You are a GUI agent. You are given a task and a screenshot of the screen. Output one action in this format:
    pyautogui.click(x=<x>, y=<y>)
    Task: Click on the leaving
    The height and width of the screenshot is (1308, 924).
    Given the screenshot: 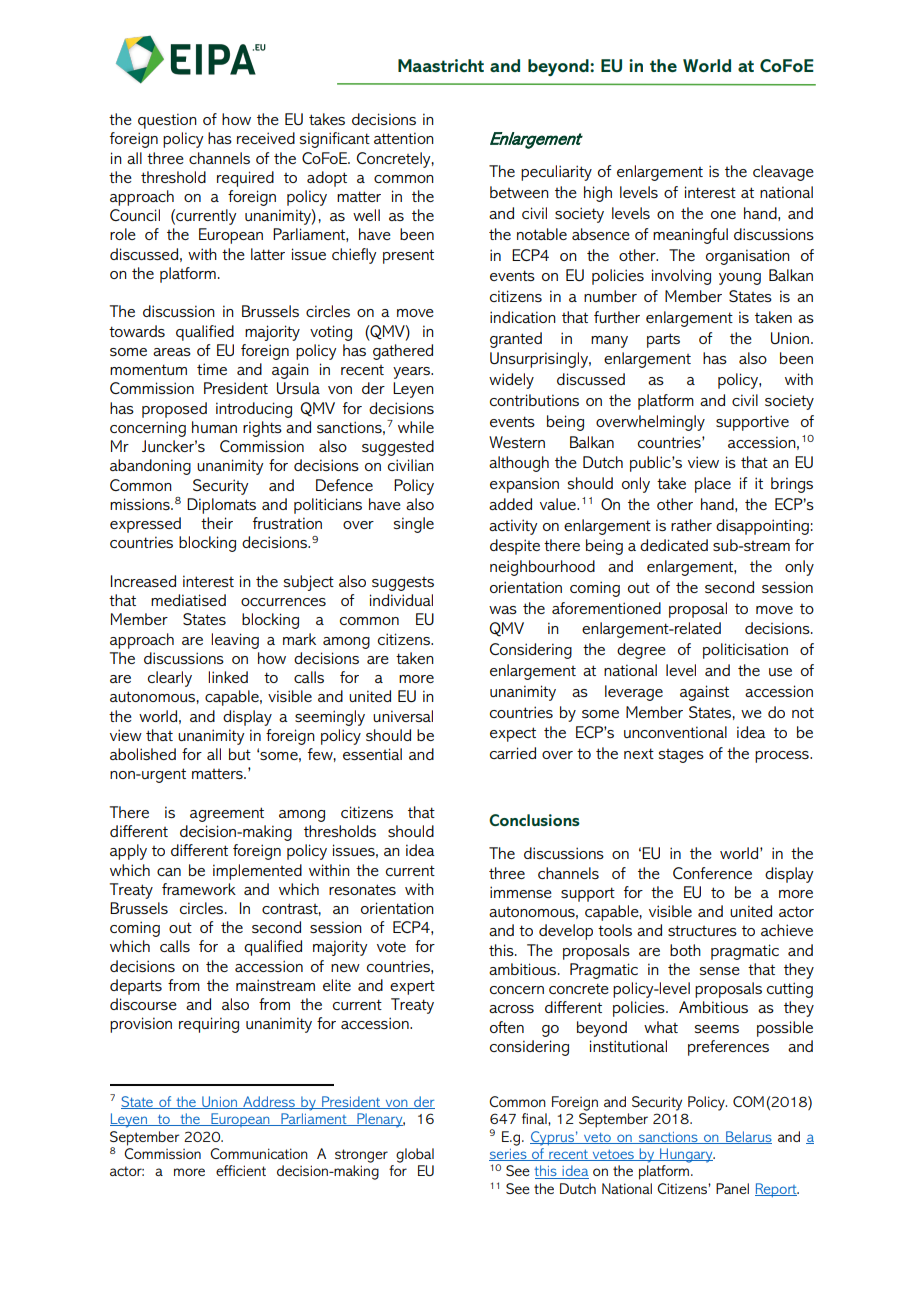 What is the action you would take?
    pyautogui.click(x=235, y=641)
